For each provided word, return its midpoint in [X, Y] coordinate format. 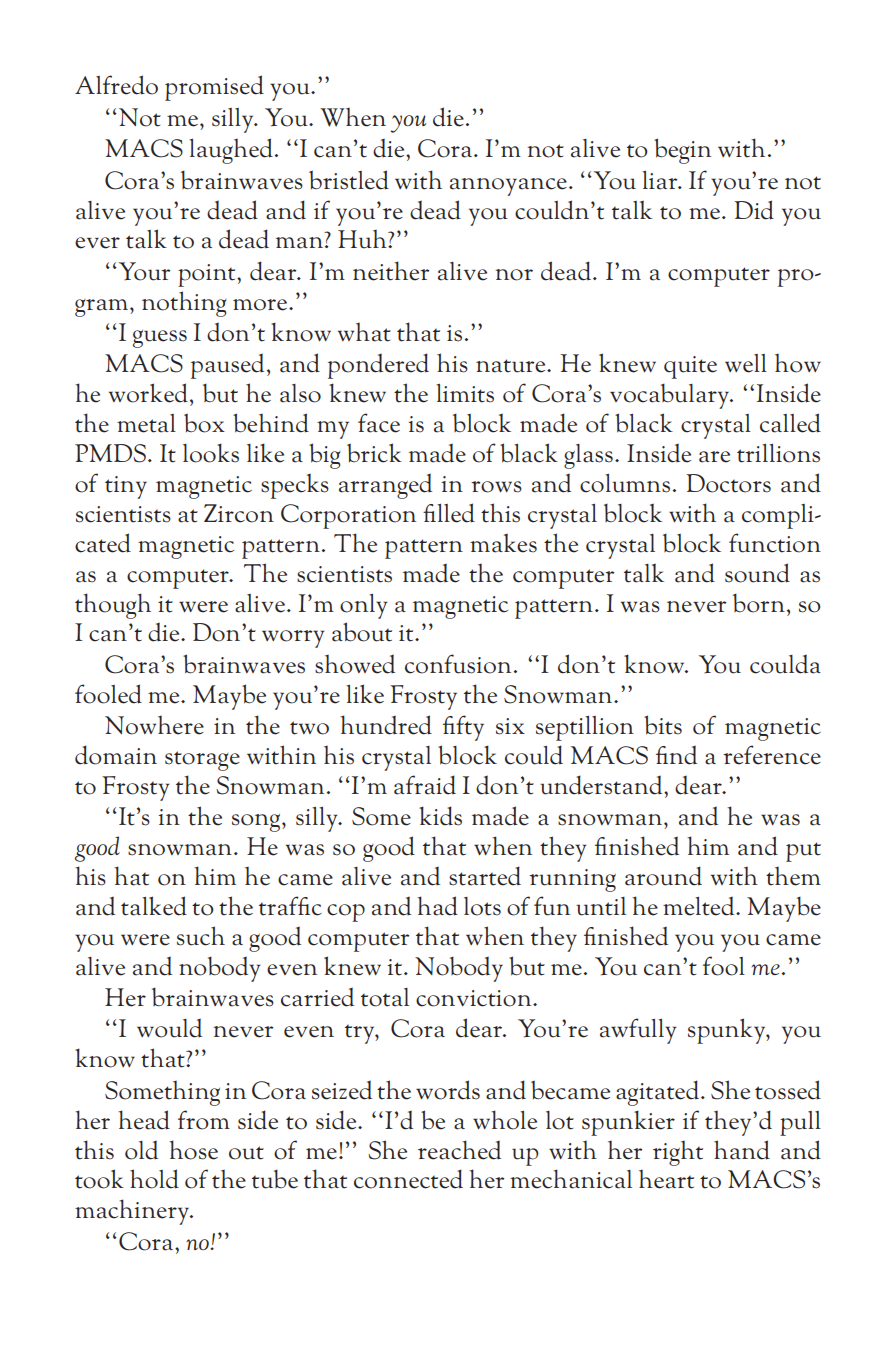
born [759, 603]
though [113, 606]
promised [214, 88]
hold [154, 1179]
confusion [458, 664]
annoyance [508, 187]
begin [682, 151]
